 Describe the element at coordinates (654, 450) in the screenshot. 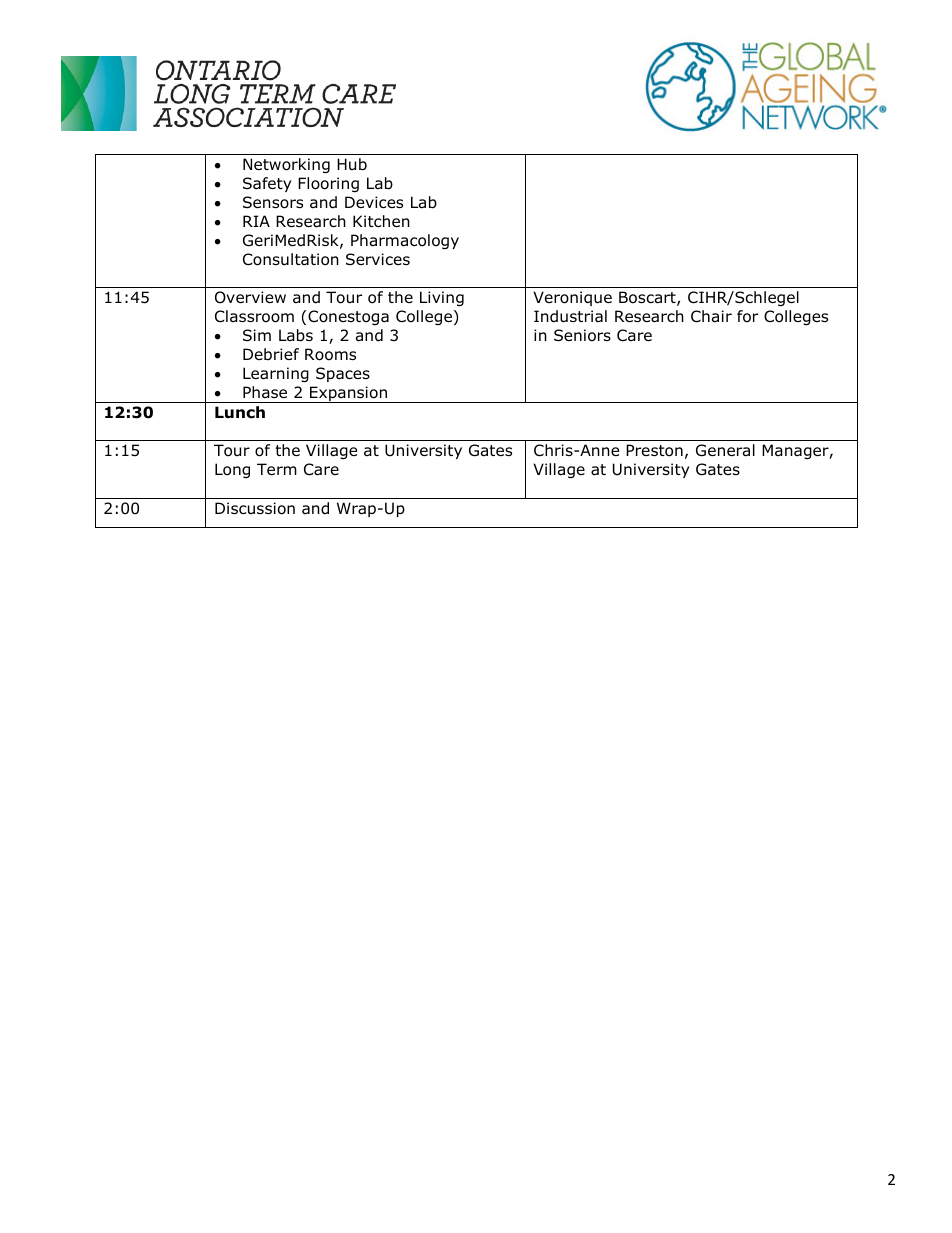

I see `Preston` at that location.
